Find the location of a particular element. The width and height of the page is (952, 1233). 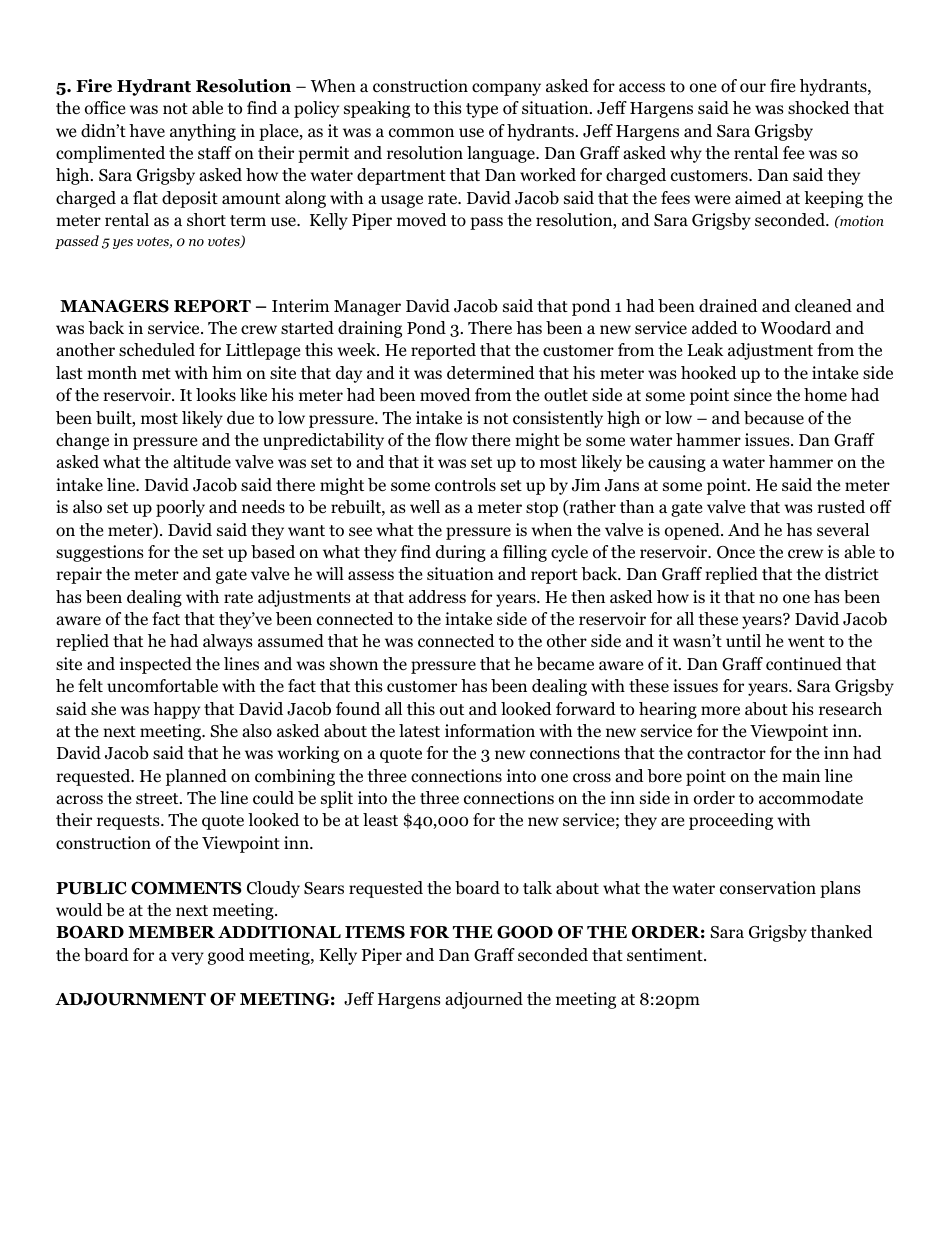

altitude is located at coordinates (202, 462).
